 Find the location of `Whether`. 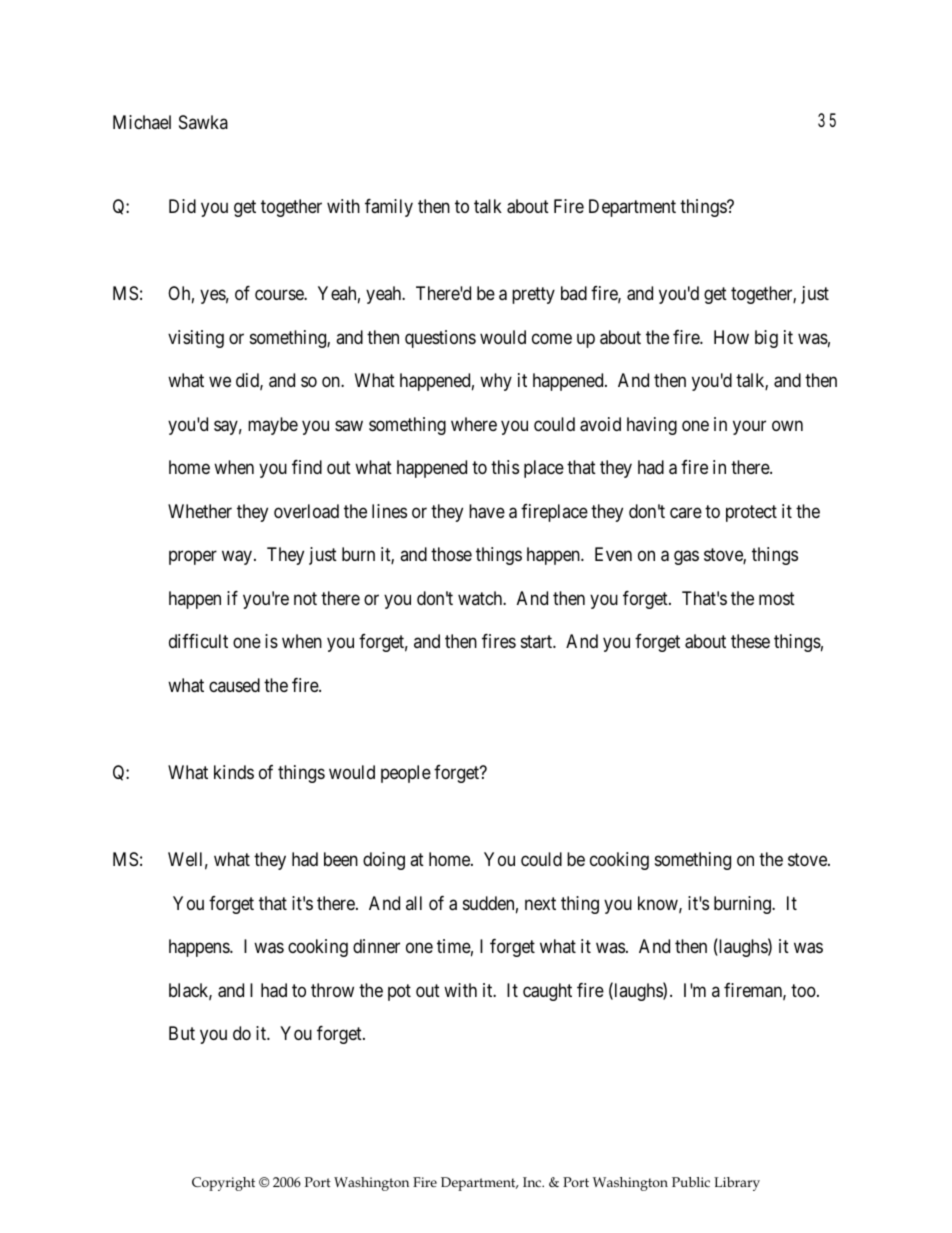

Whether is located at coordinates (200, 511).
